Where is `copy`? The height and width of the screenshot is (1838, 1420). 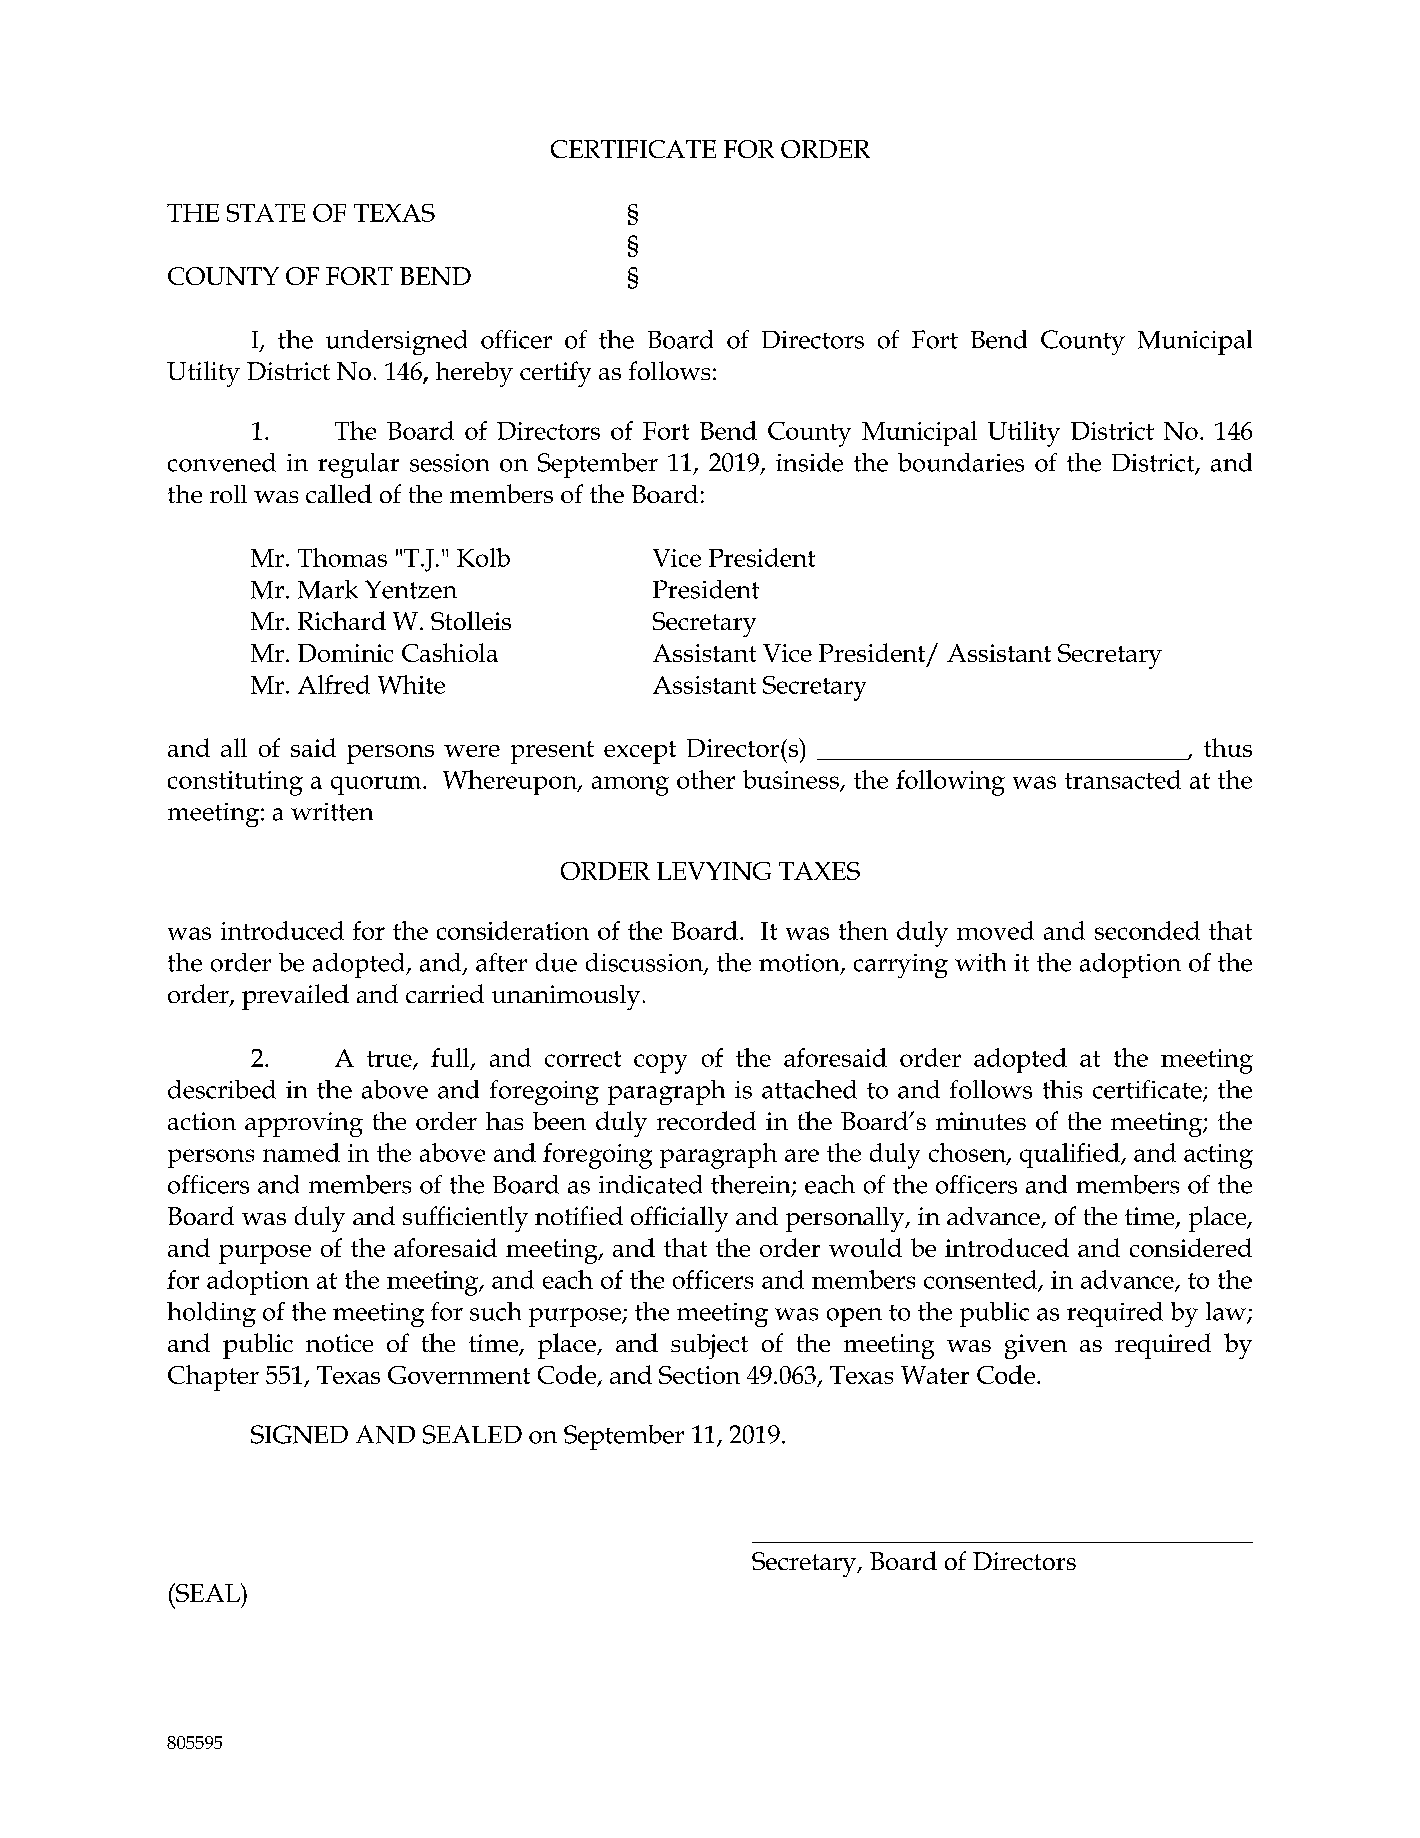 copy is located at coordinates (660, 1064).
